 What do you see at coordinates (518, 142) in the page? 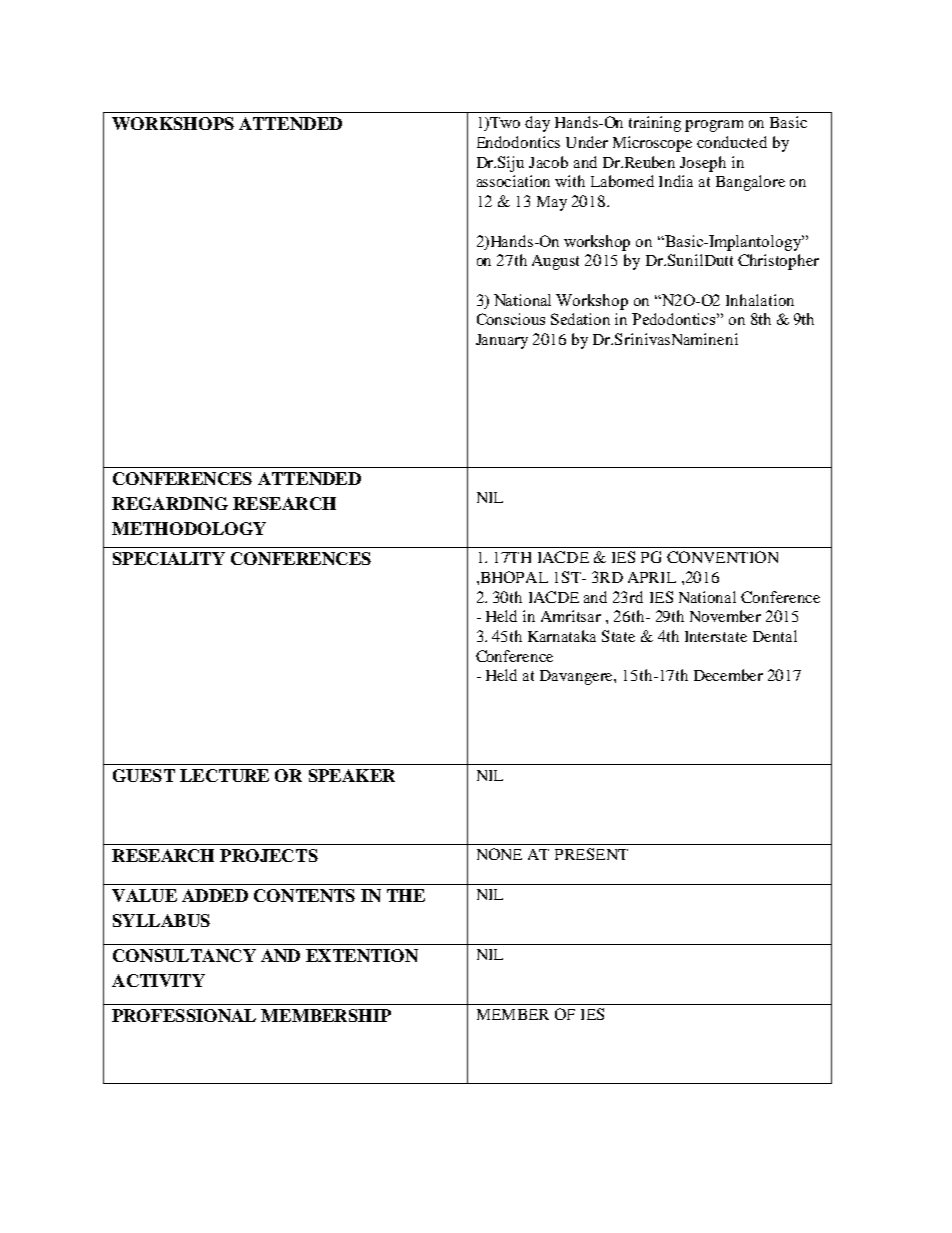
I see `Endodontics` at bounding box center [518, 142].
